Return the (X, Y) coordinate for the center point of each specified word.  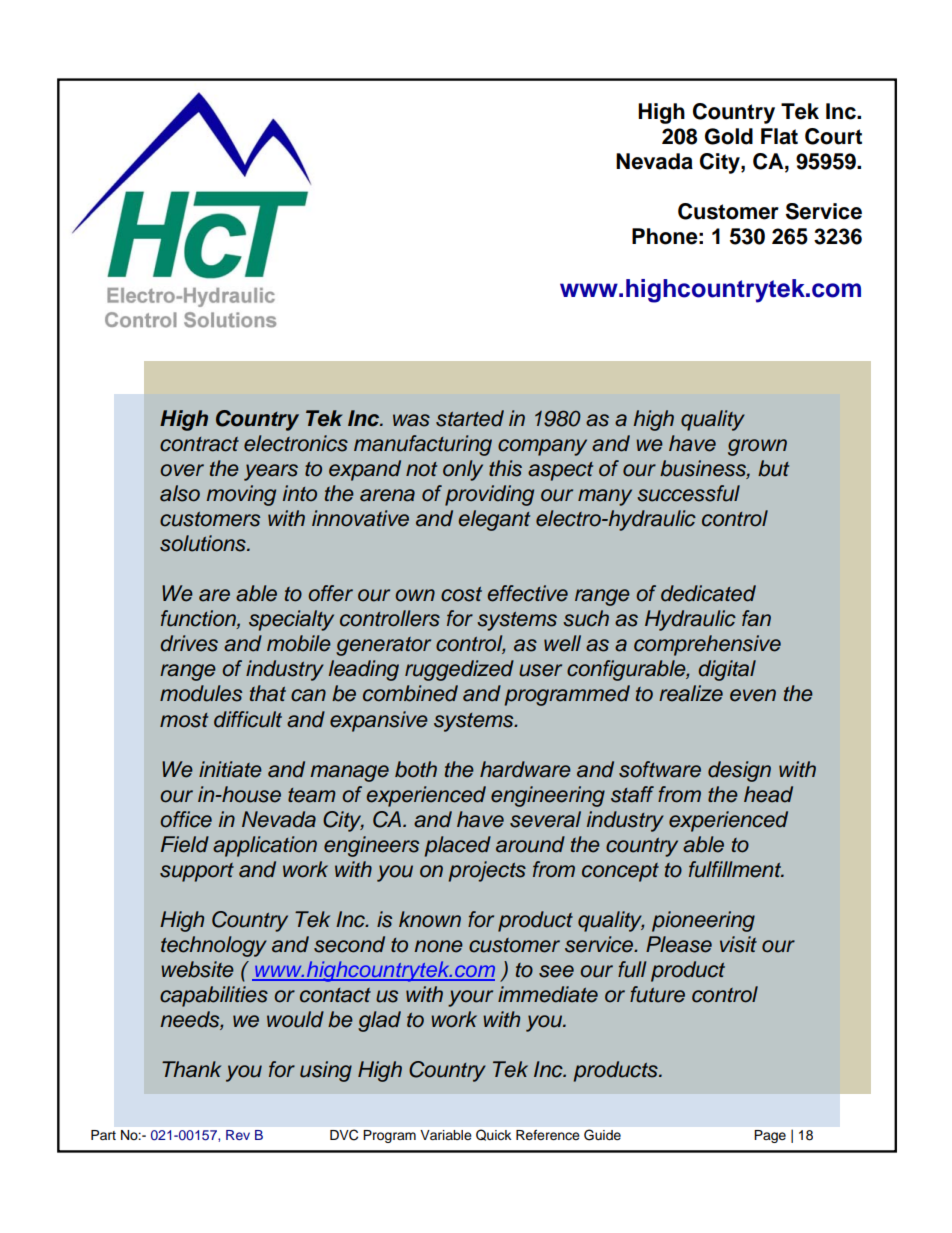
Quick (493, 1135)
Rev (238, 1135)
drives (189, 643)
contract (199, 444)
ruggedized (459, 670)
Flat (779, 136)
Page (770, 1136)
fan (756, 618)
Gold (729, 136)
